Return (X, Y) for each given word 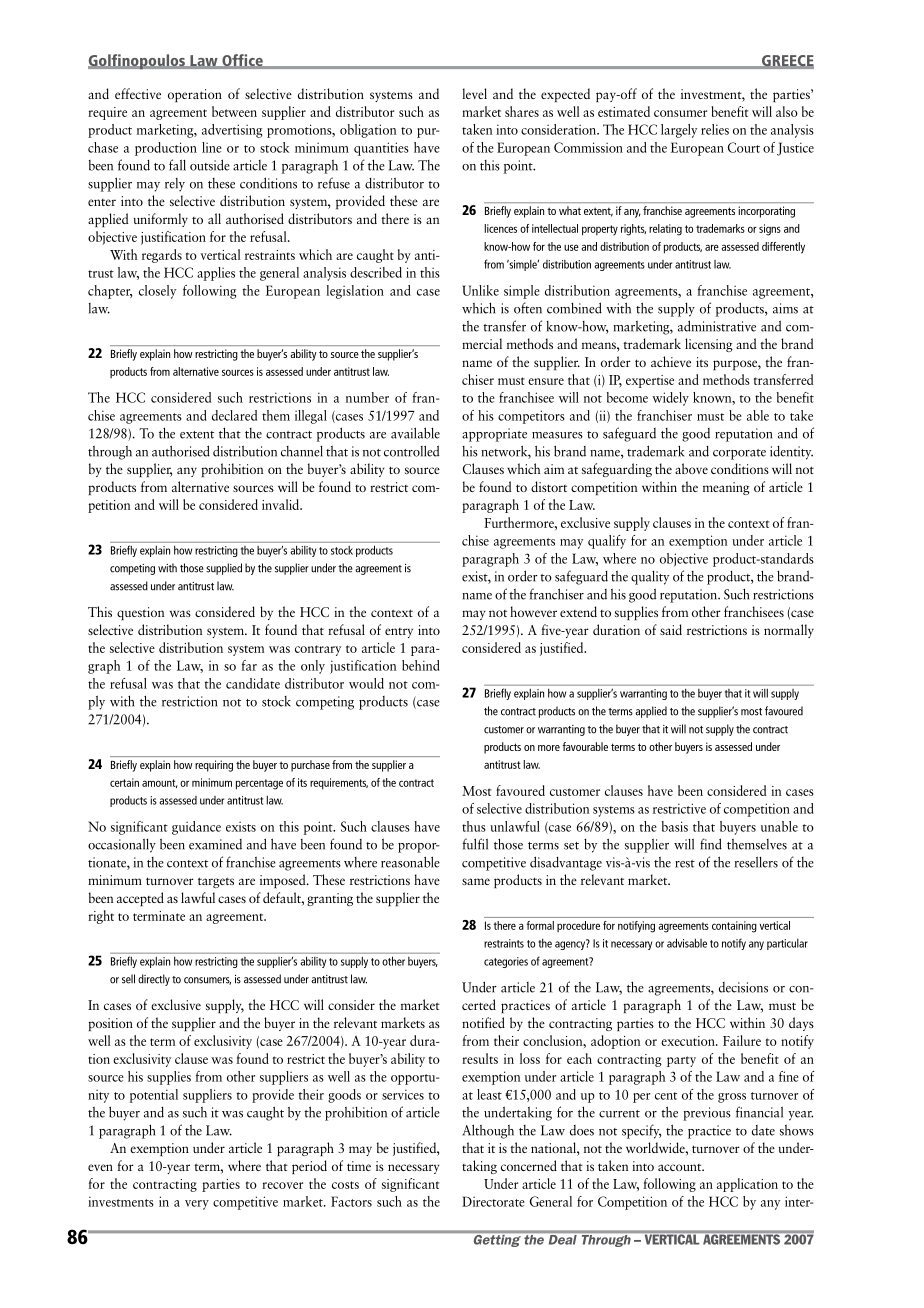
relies (715, 129)
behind (421, 665)
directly (154, 980)
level (474, 93)
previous (707, 1114)
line (212, 147)
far (249, 665)
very (197, 1205)
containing (734, 927)
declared (234, 415)
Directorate (493, 1201)
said (671, 629)
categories (506, 962)
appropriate (494, 435)
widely (670, 399)
